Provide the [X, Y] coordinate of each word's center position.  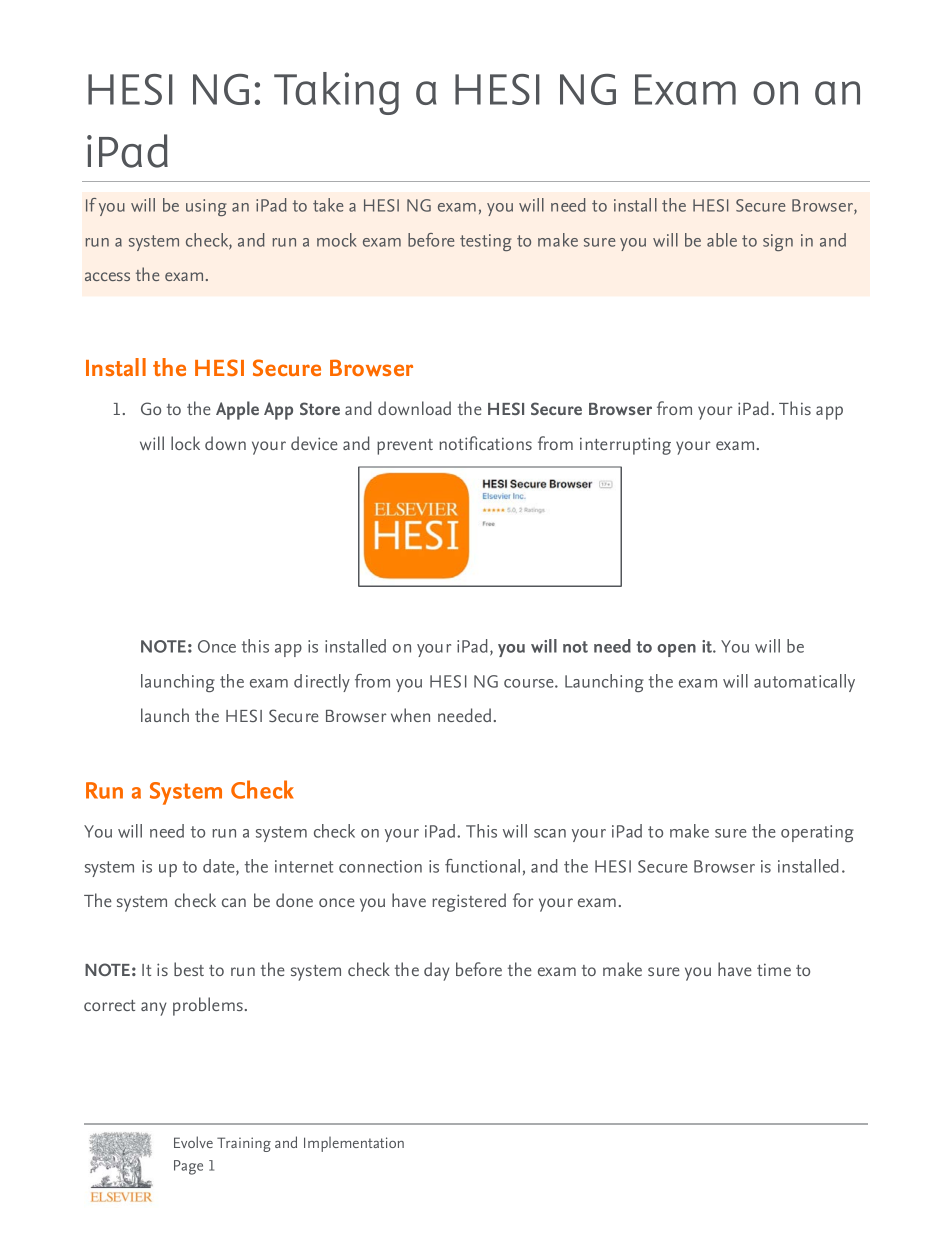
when [410, 715]
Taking [336, 93]
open [676, 650]
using [206, 207]
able [722, 240]
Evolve [193, 1142]
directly [322, 683]
